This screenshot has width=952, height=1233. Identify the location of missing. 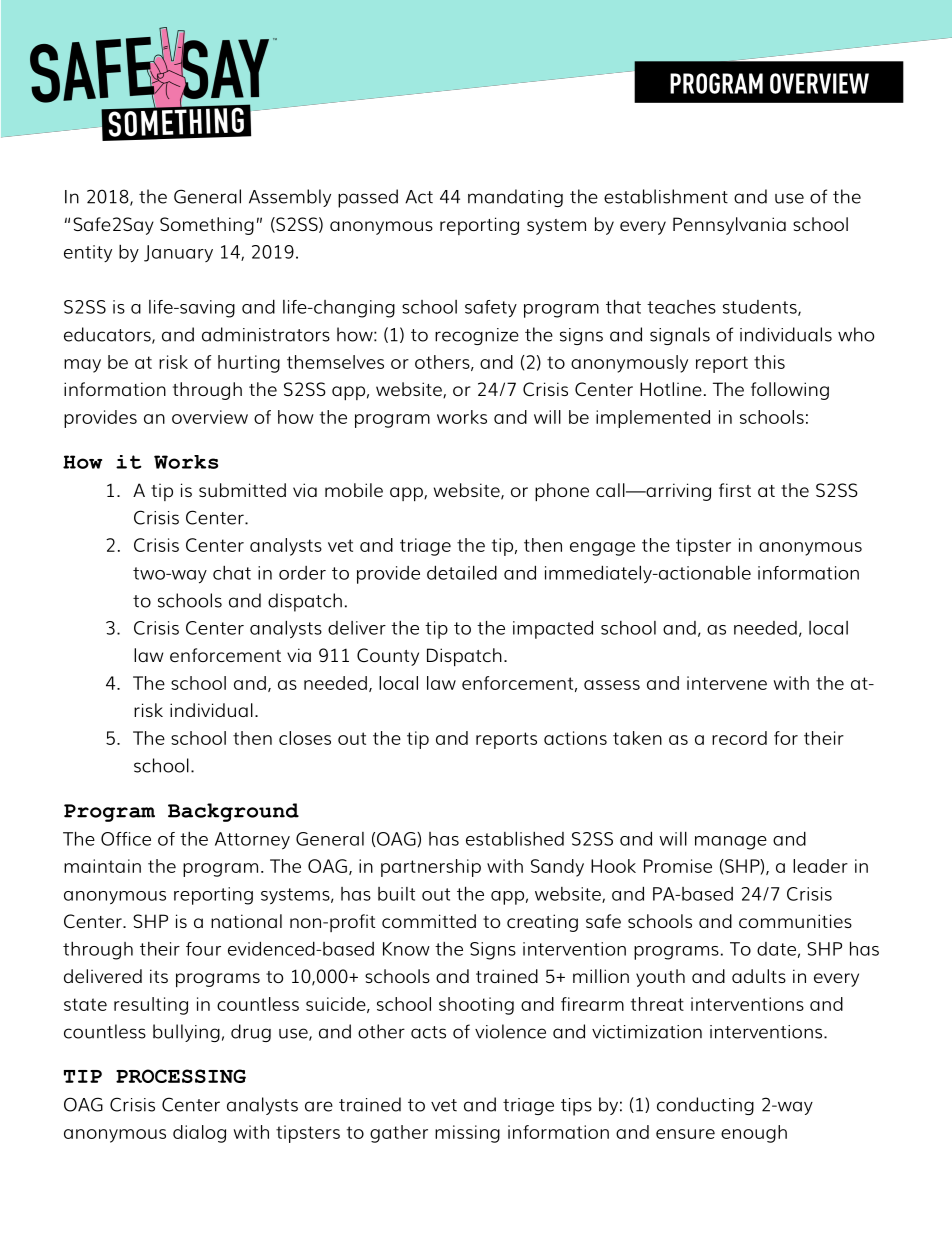
(467, 1134).
